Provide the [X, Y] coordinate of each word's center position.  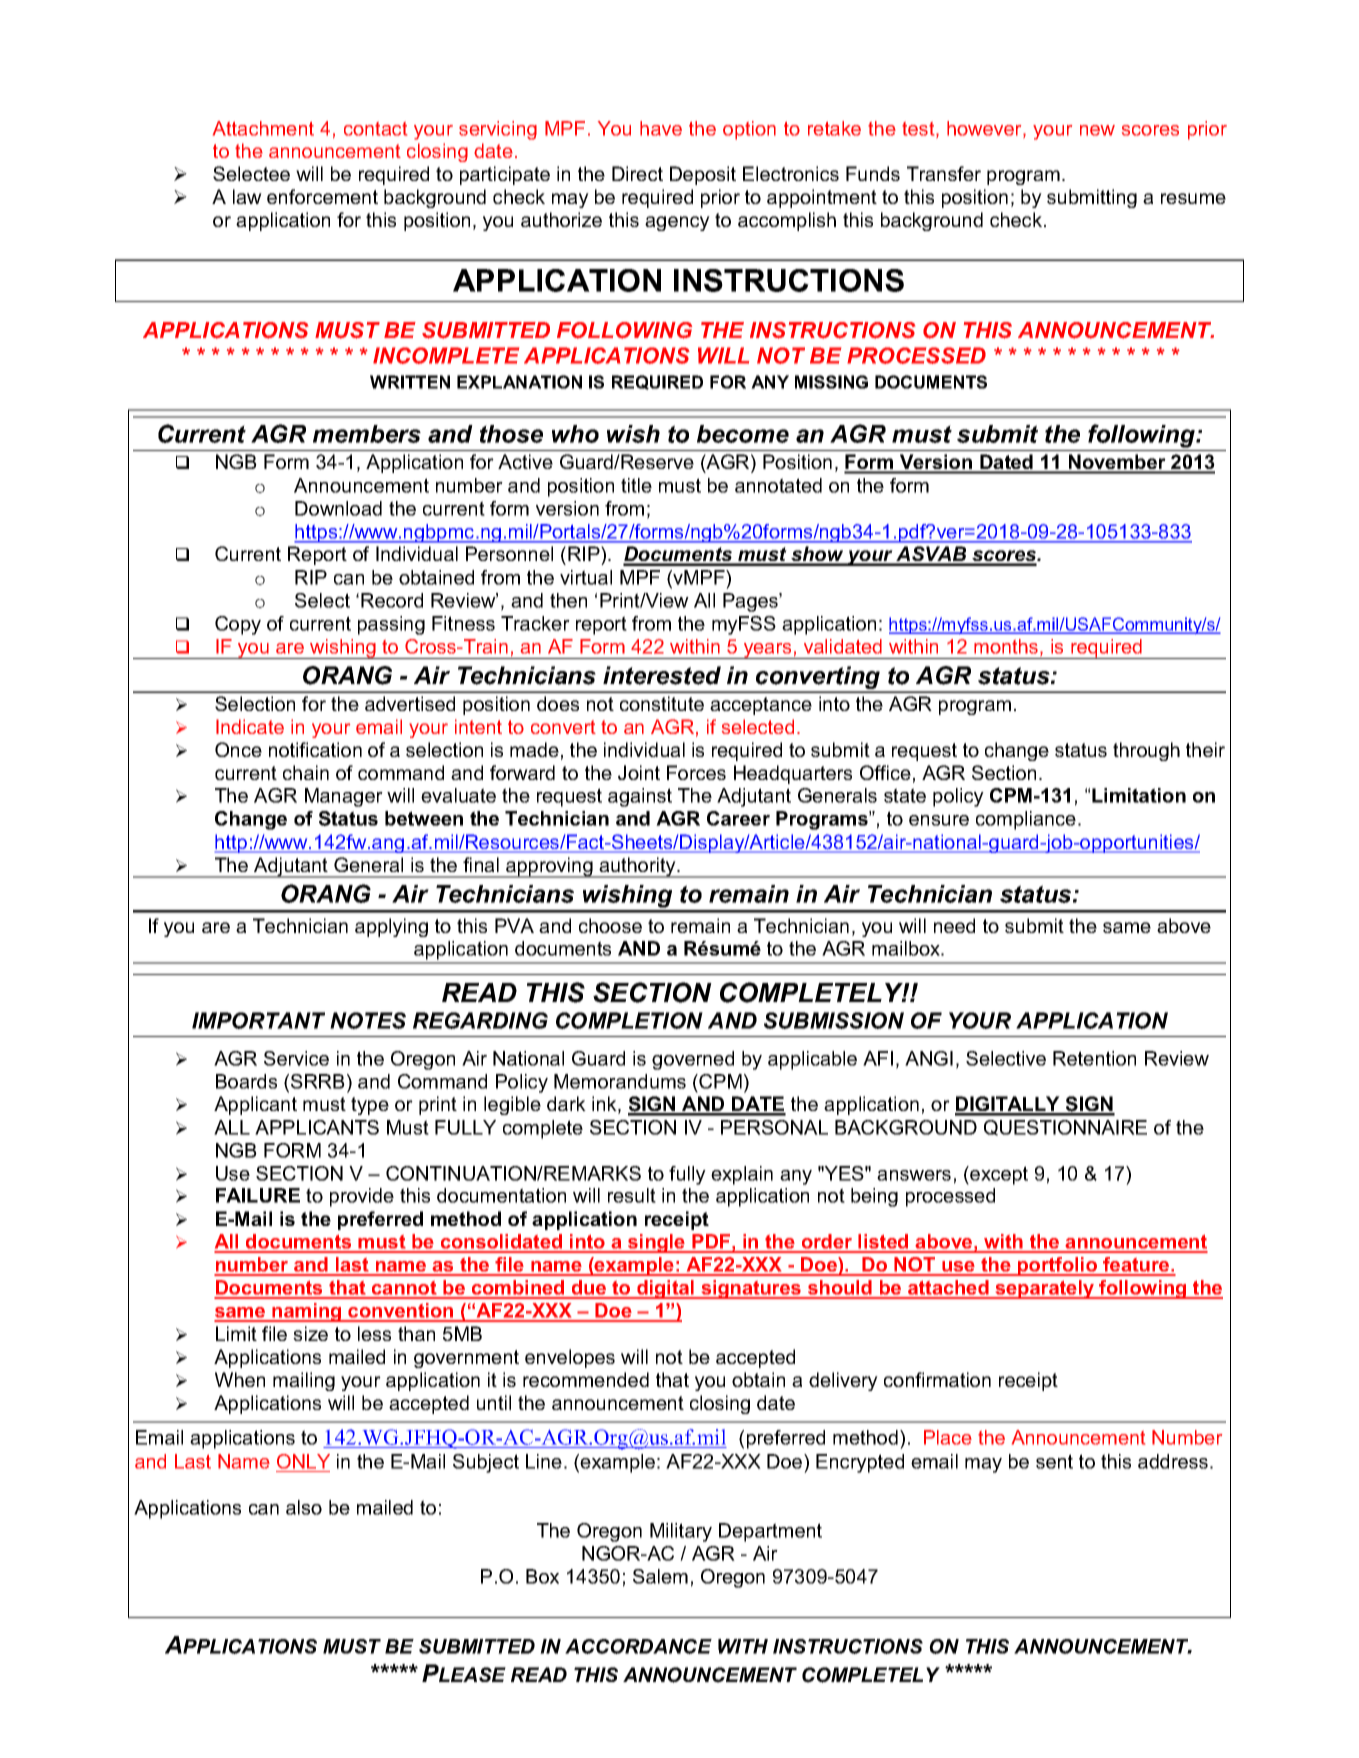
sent [1054, 1461]
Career [738, 818]
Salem [660, 1576]
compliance [1026, 820]
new [1097, 130]
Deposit [703, 175]
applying [391, 927]
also [304, 1507]
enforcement [322, 196]
